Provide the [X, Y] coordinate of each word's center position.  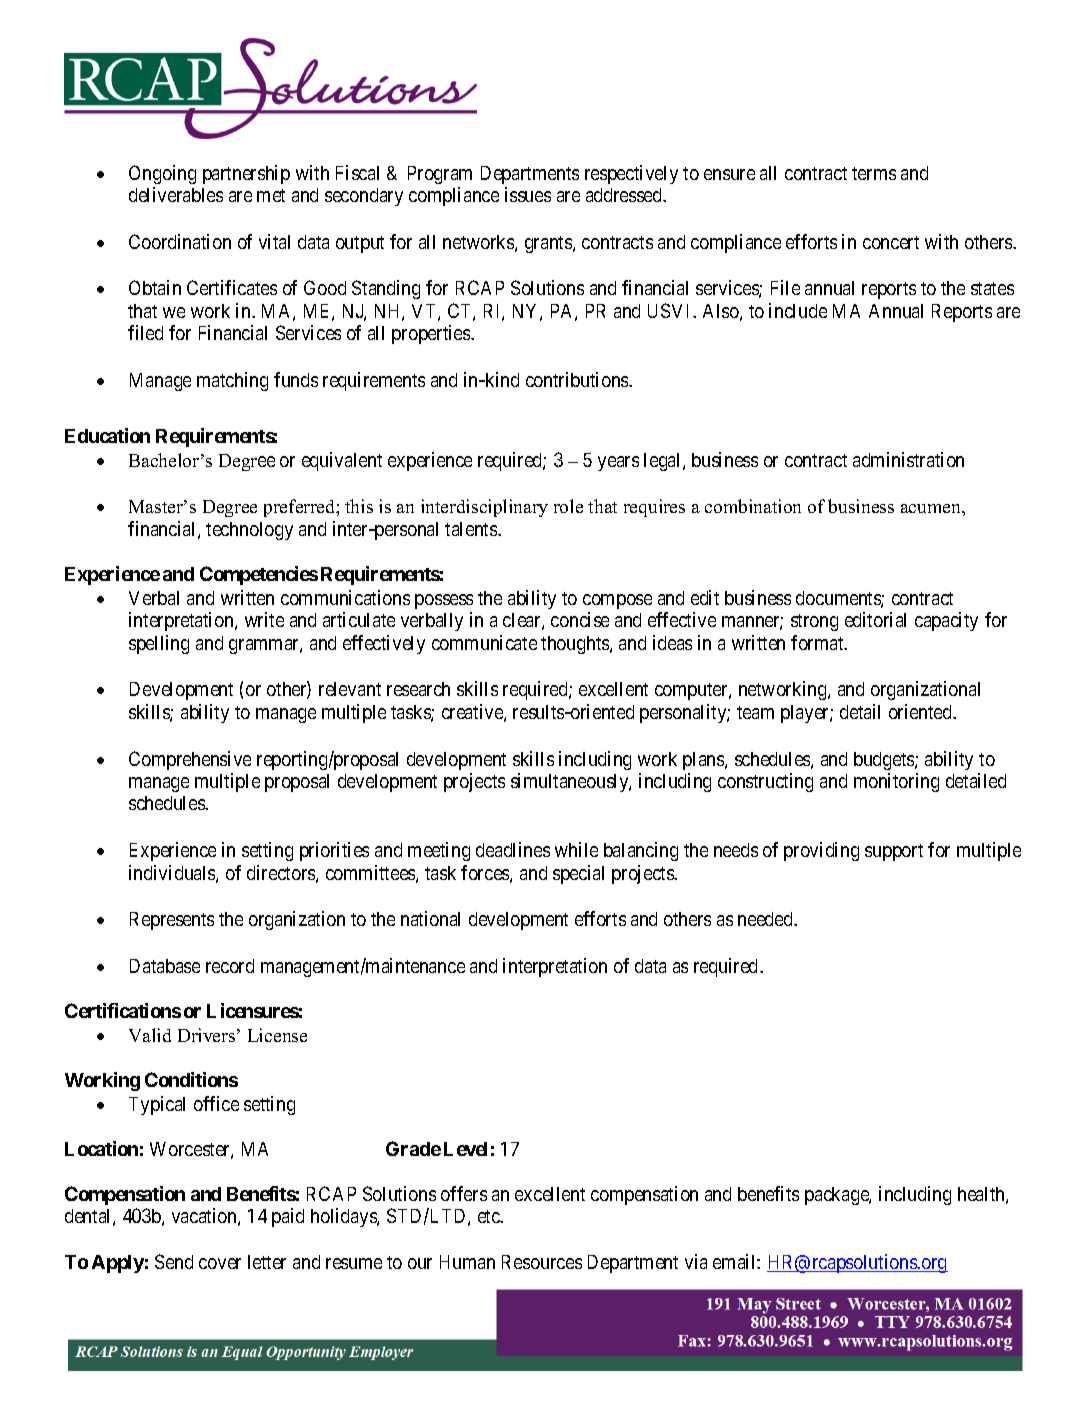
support [894, 852]
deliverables [176, 194]
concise [580, 619]
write [264, 619]
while [576, 849]
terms [874, 173]
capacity [946, 621]
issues [528, 194]
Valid [150, 1035]
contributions [578, 379]
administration [908, 459]
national [430, 918]
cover [220, 1263]
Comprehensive [190, 760]
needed [766, 919]
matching [232, 381]
